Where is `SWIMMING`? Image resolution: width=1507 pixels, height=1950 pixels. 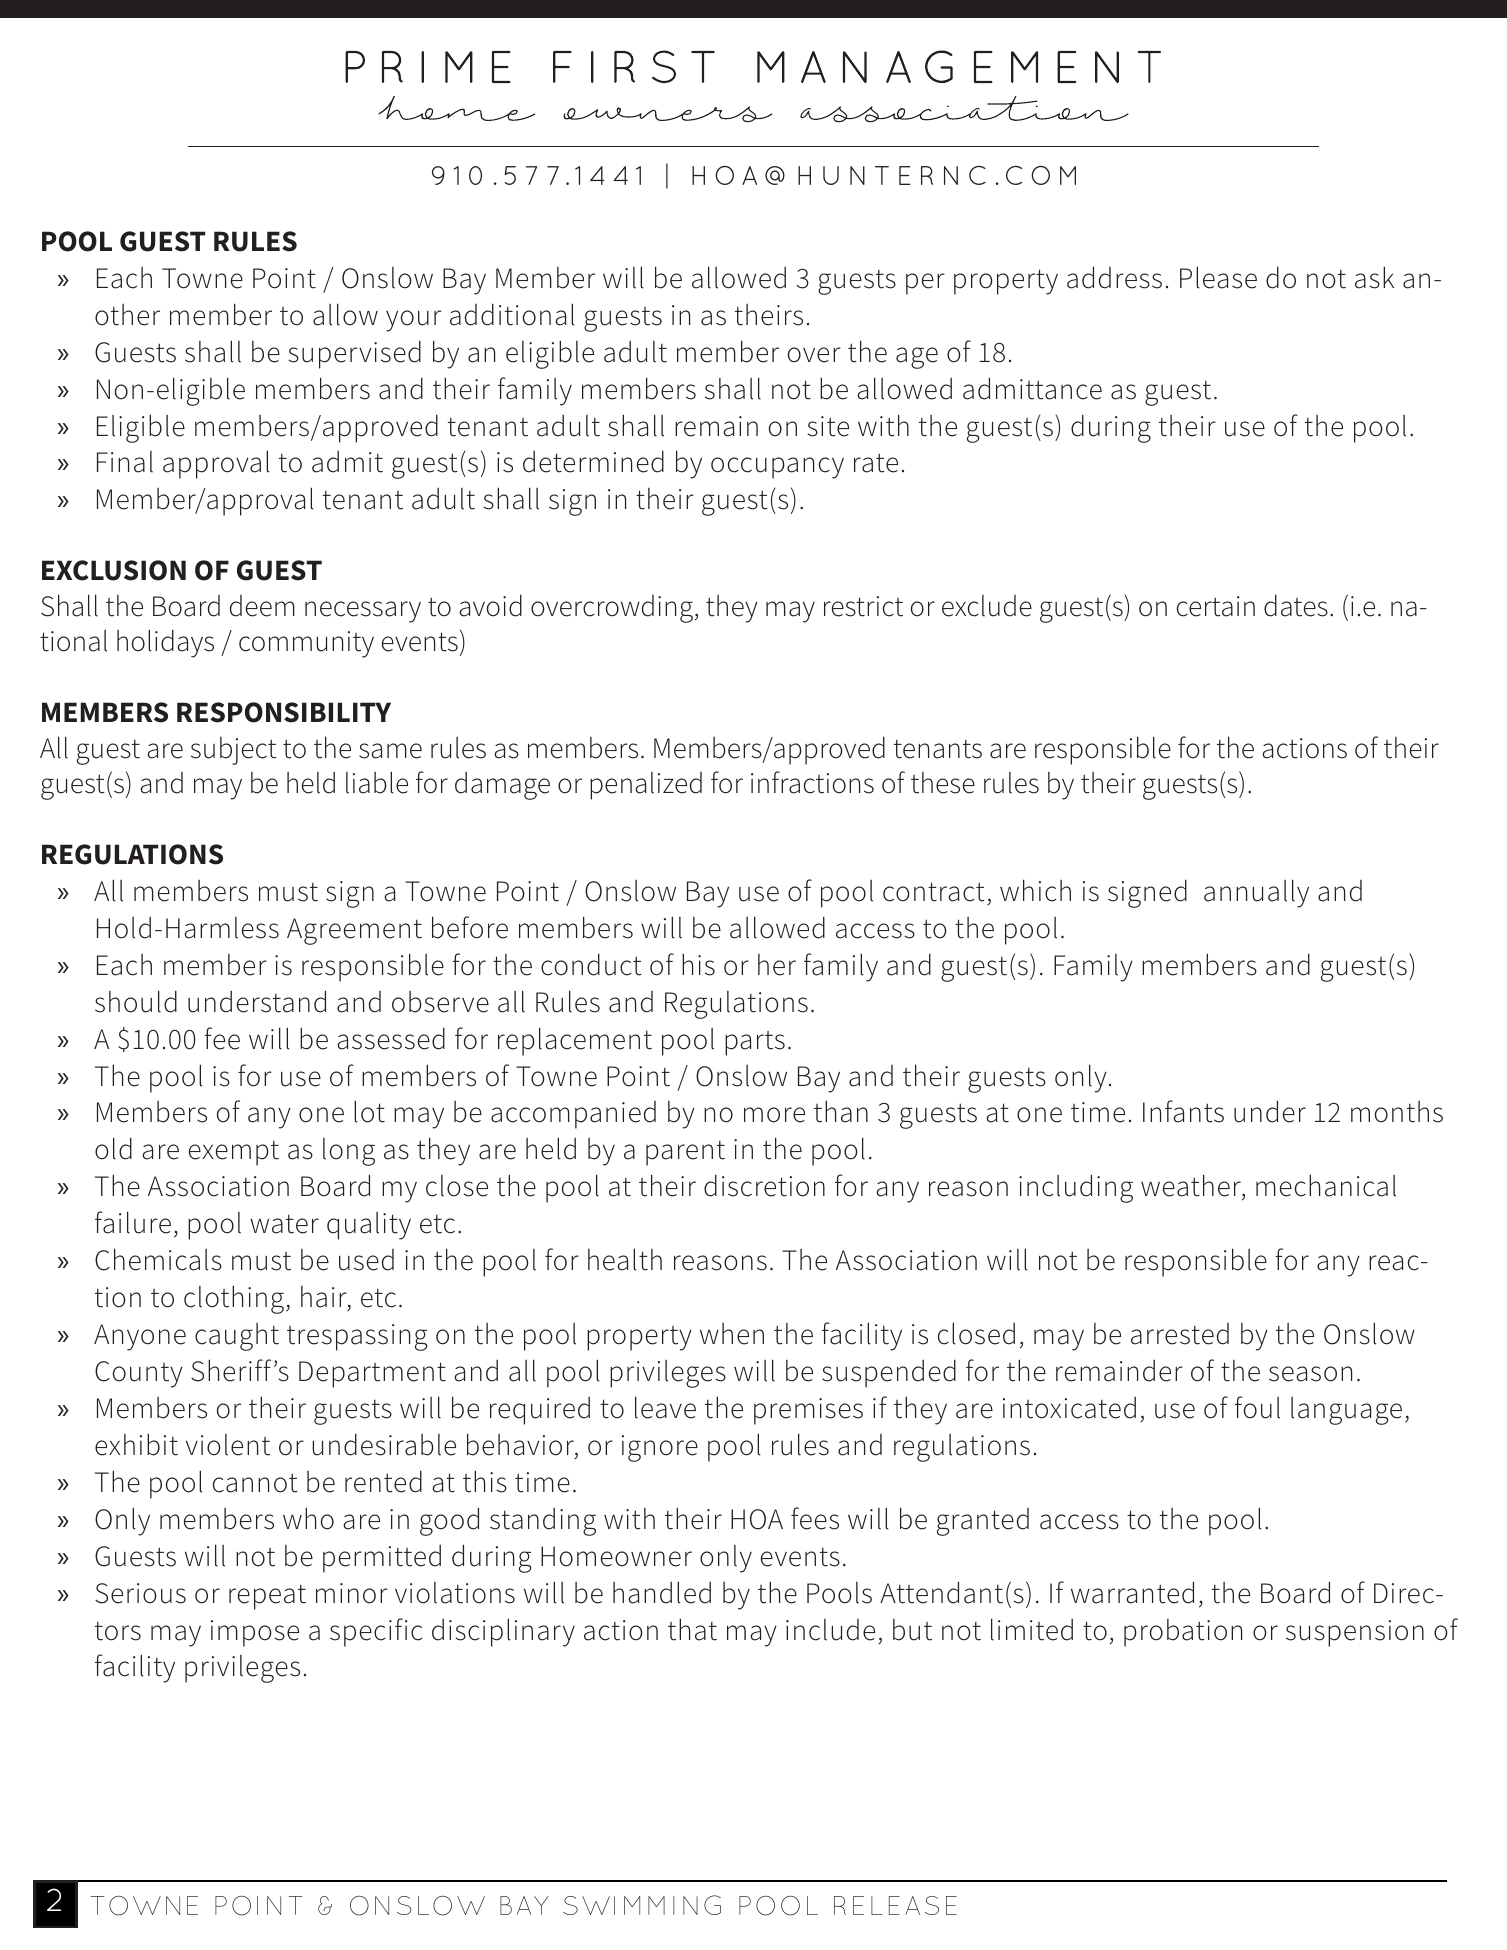 SWIMMING is located at coordinates (642, 1905).
